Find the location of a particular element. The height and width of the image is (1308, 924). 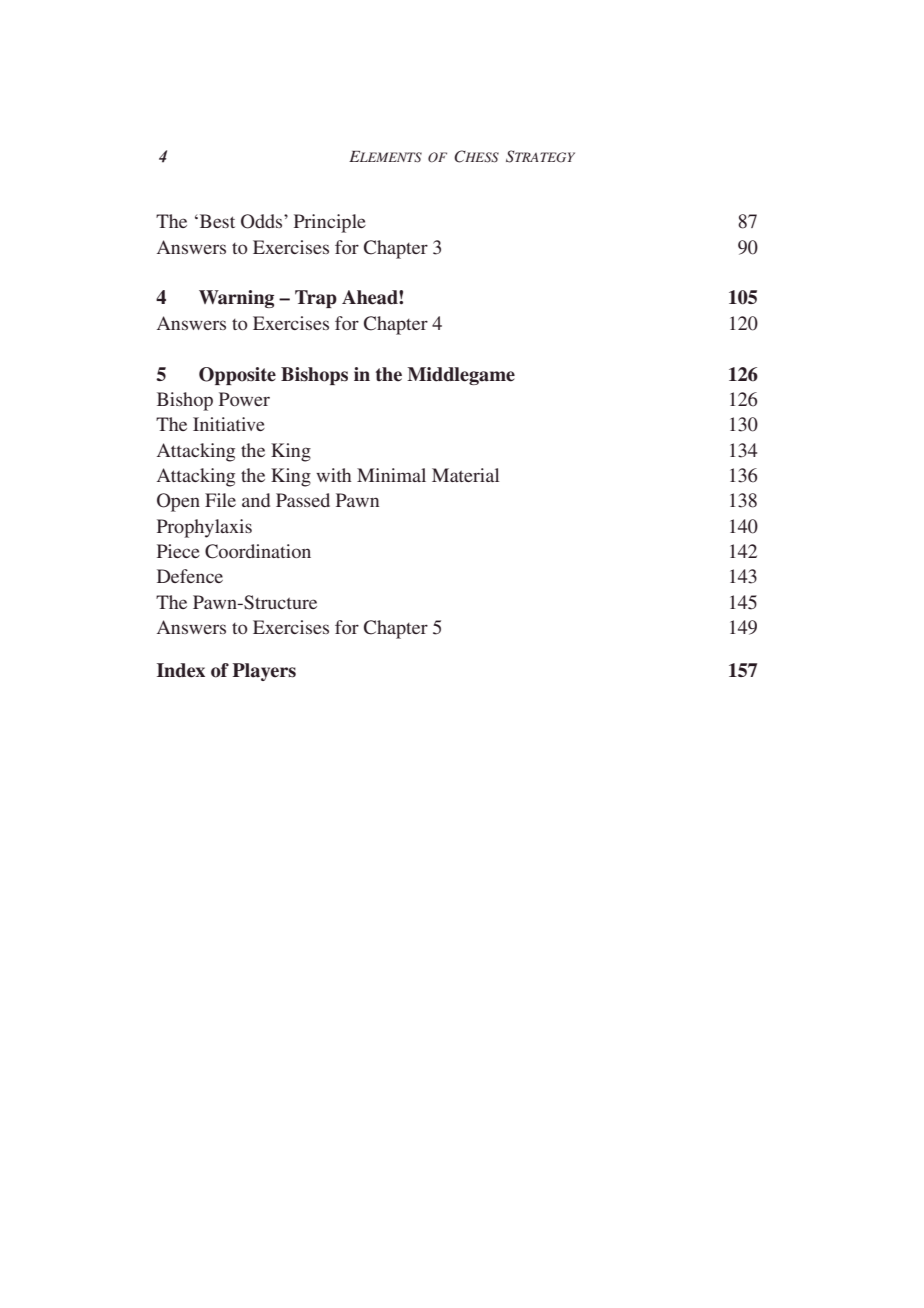

Best is located at coordinates (216, 221).
